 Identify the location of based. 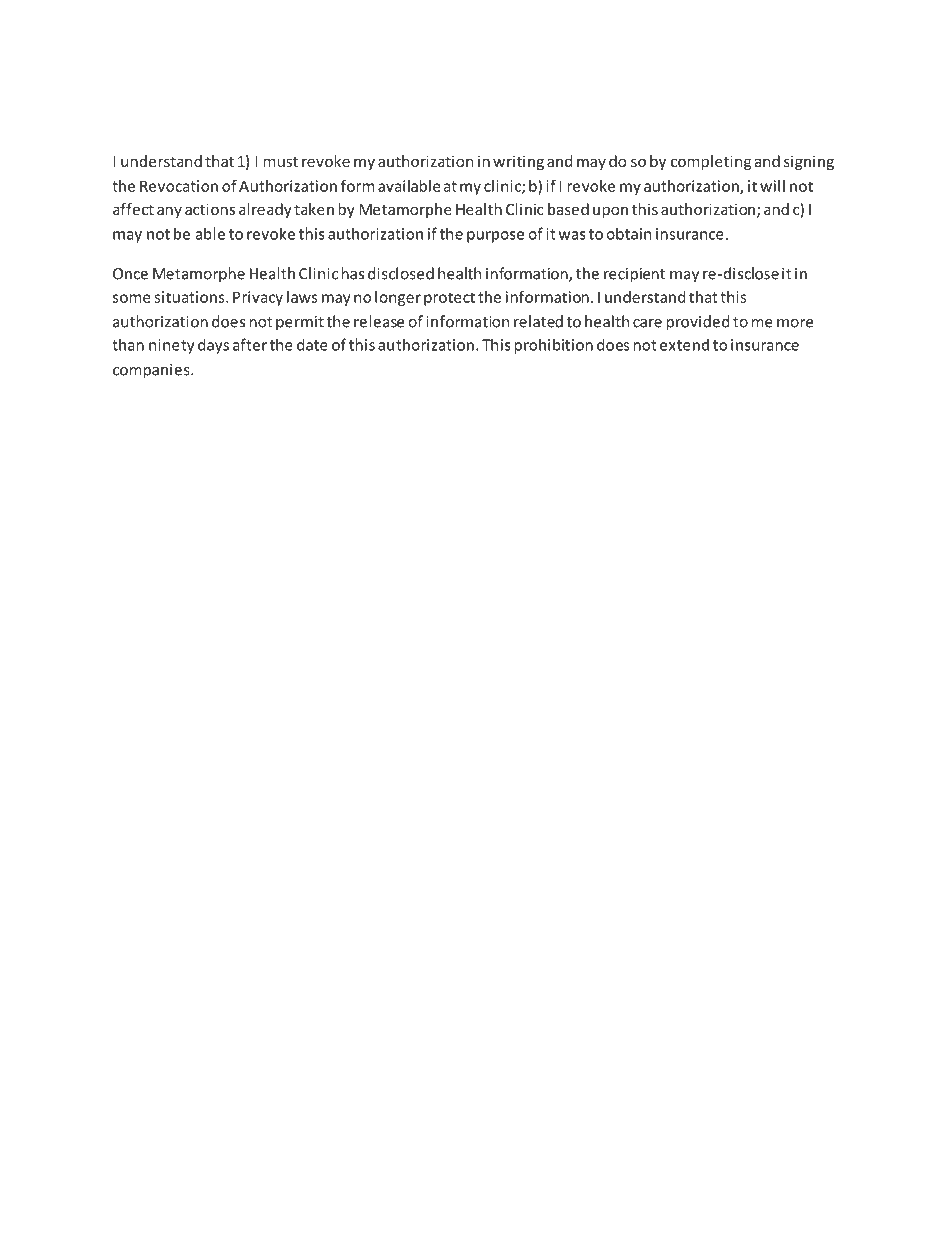
(568, 209).
